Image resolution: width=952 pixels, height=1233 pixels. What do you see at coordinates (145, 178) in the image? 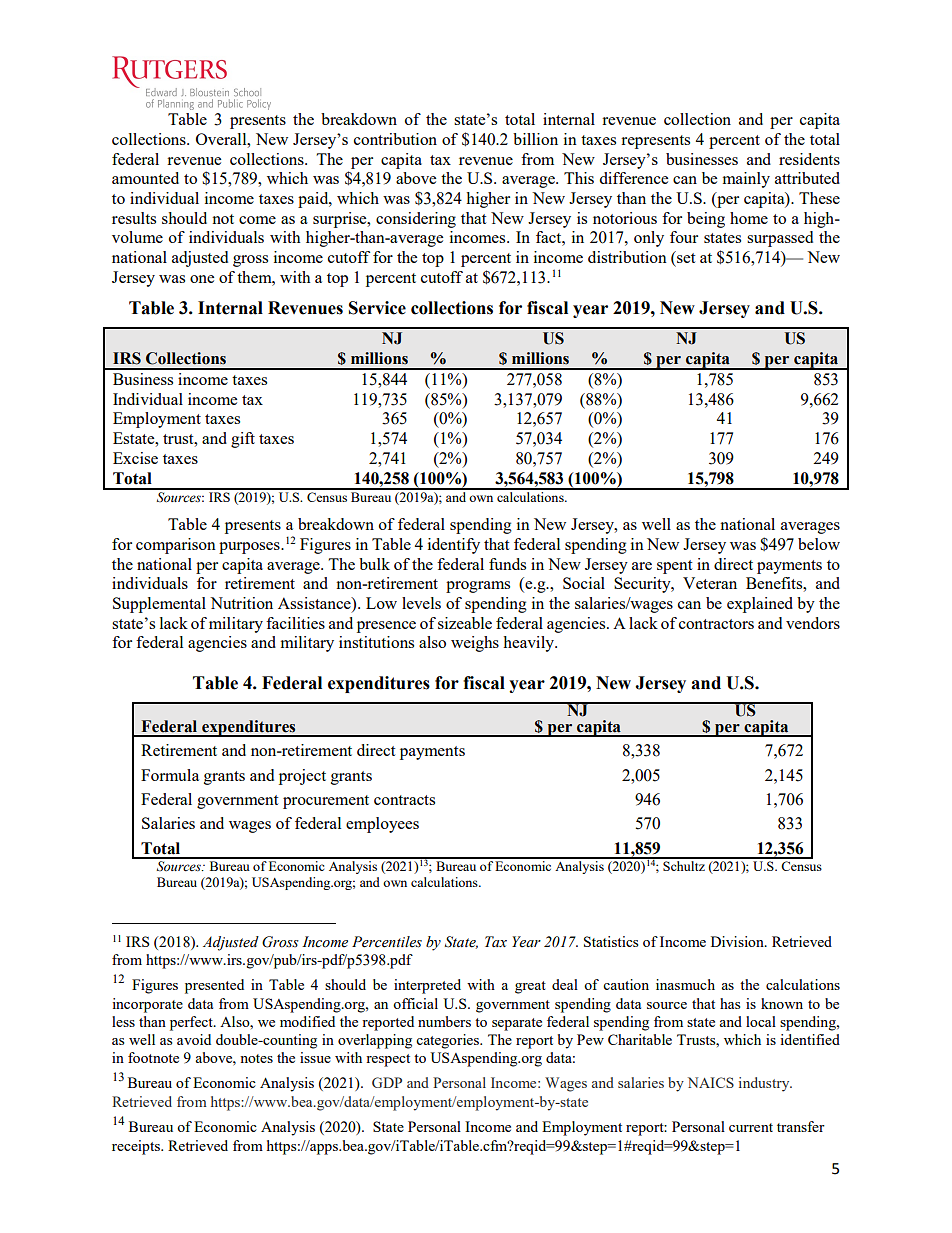
I see `amounted` at bounding box center [145, 178].
